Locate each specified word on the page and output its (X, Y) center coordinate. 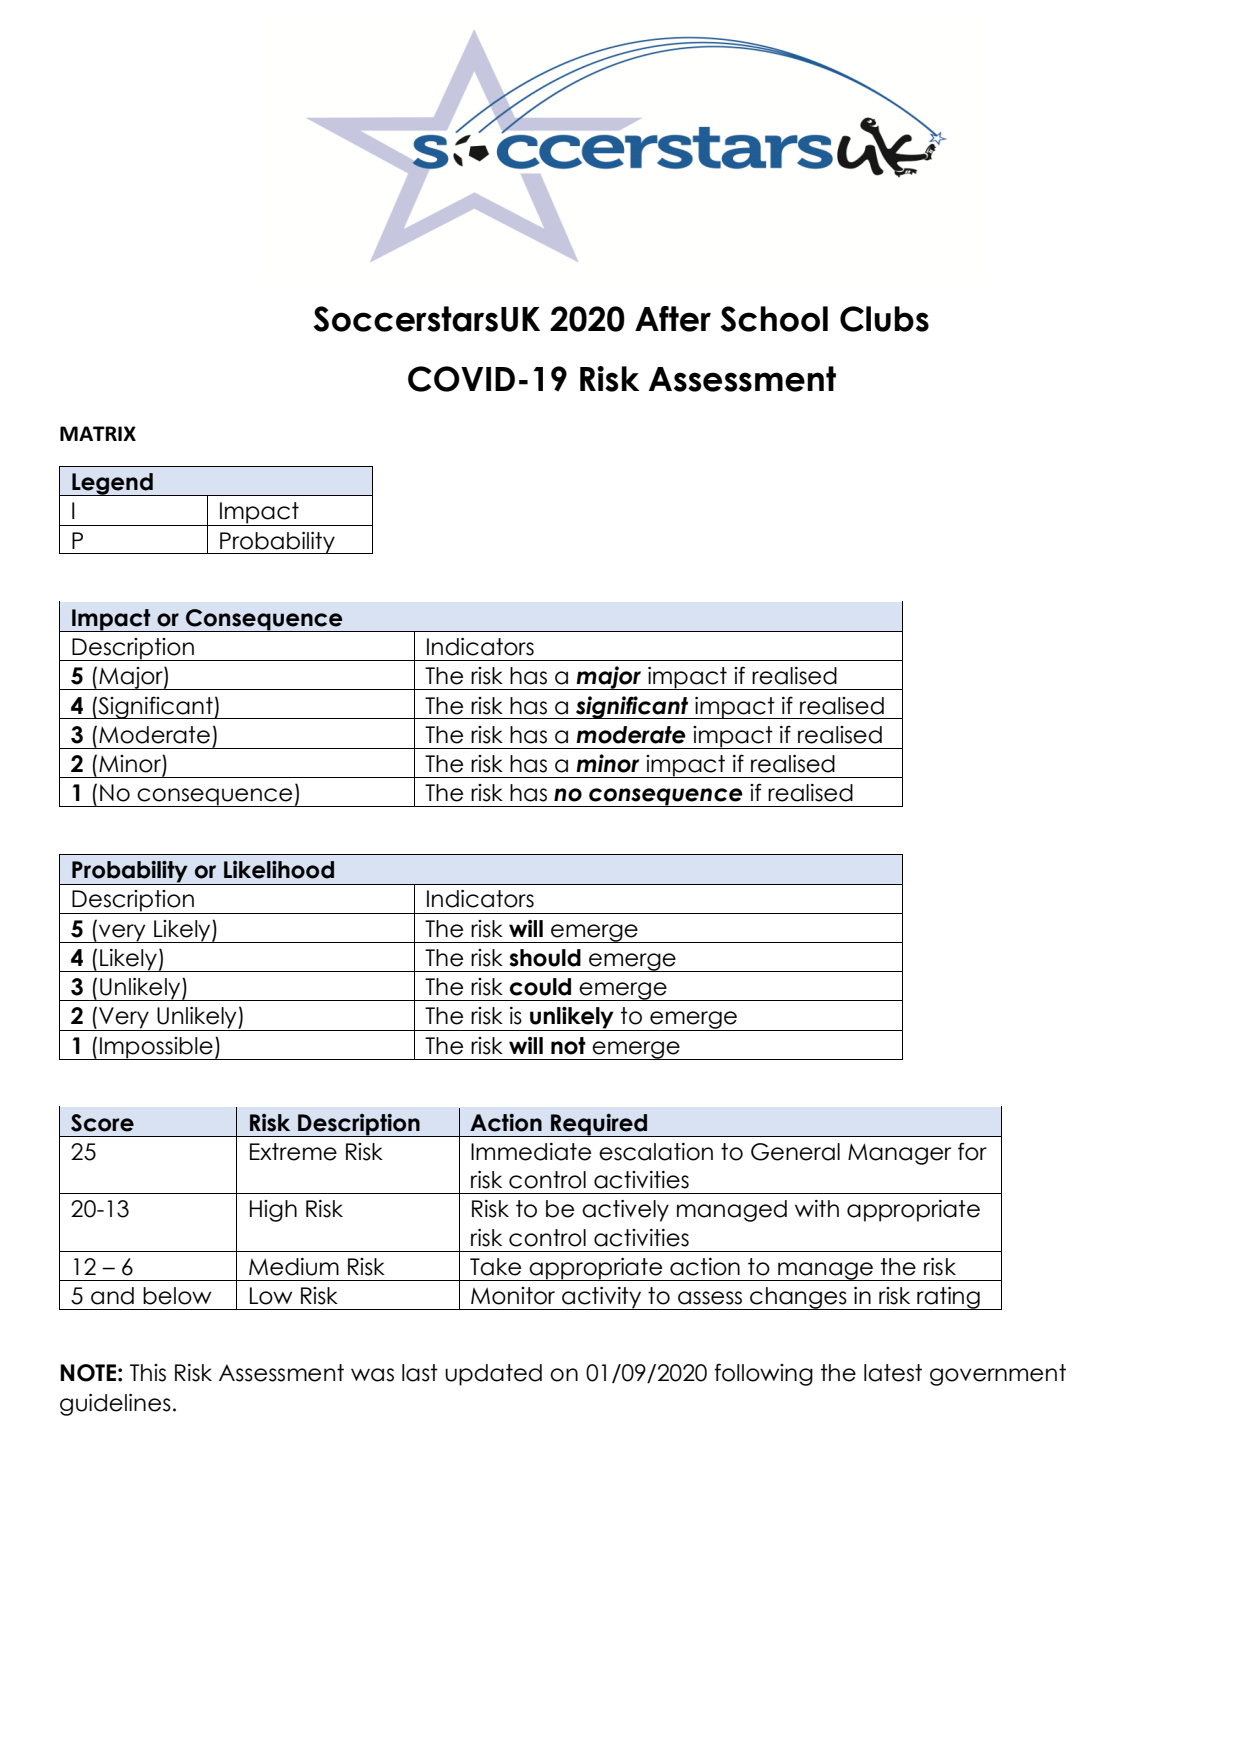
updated (493, 1375)
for (972, 1151)
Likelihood (279, 870)
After (673, 319)
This (148, 1373)
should (545, 958)
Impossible (156, 1048)
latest (893, 1373)
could (540, 987)
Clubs (884, 319)
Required (599, 1125)
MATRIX (98, 433)
